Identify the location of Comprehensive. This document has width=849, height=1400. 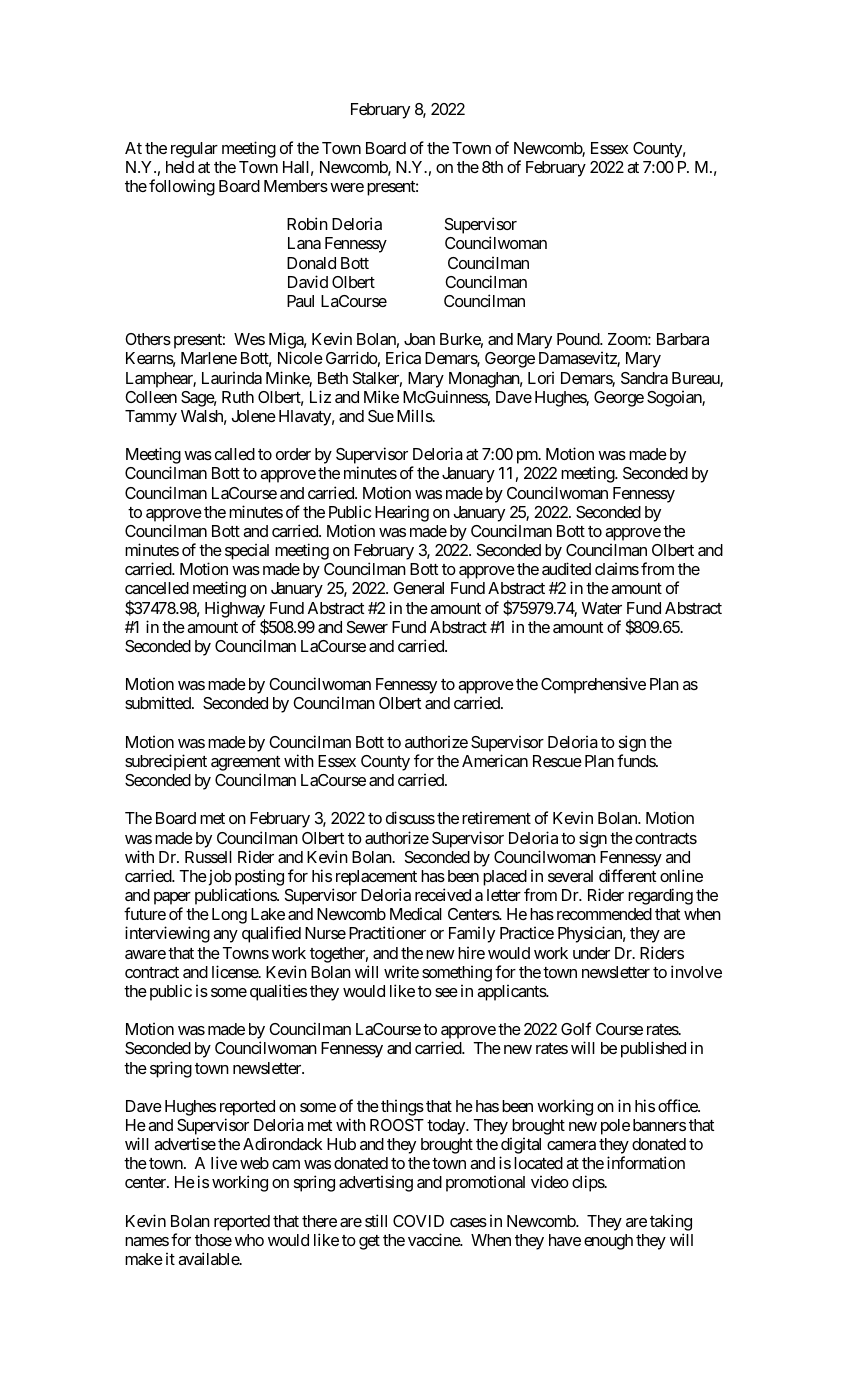
(593, 685).
